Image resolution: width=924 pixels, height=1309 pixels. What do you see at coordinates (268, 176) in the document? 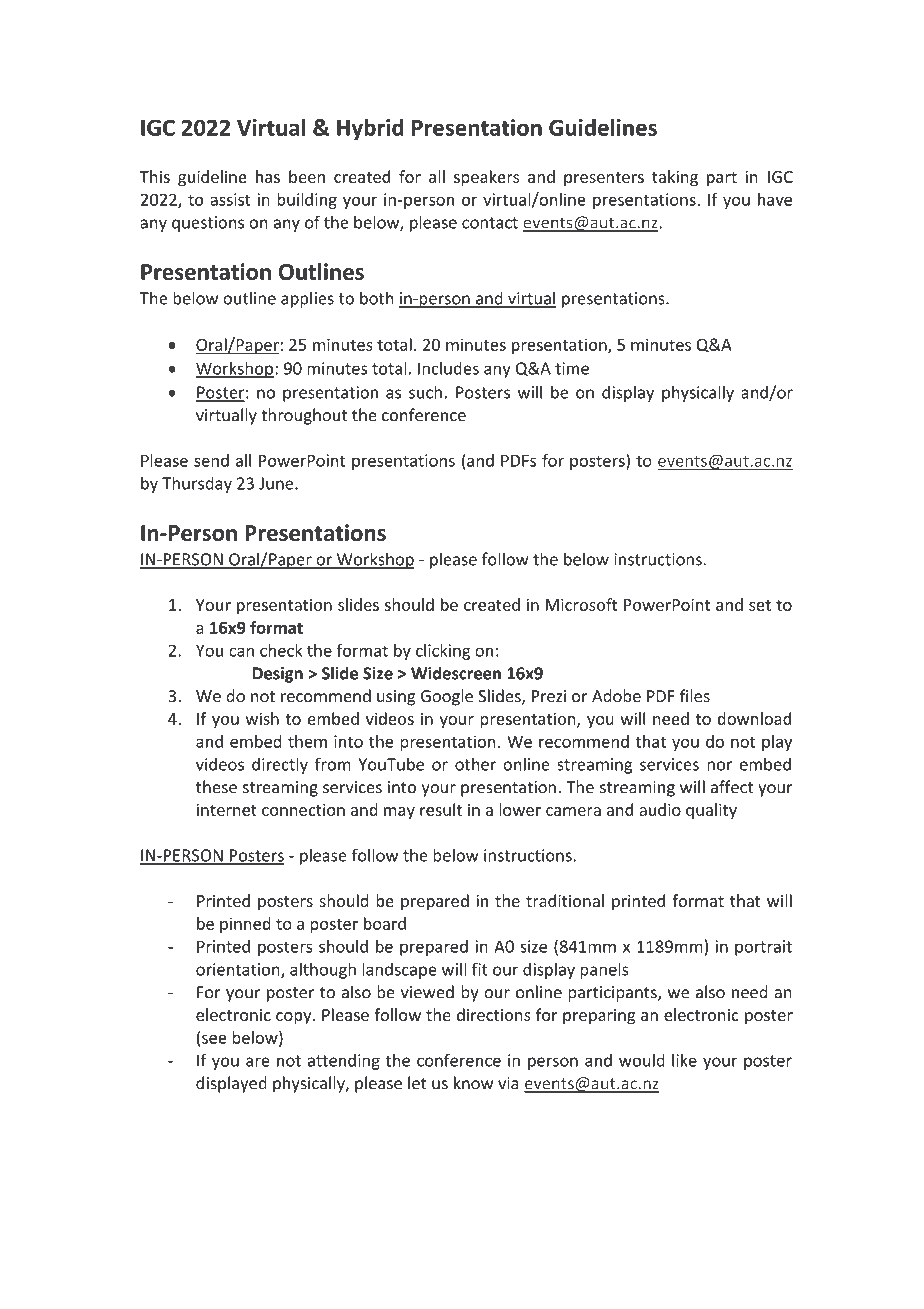
I see `has` at bounding box center [268, 176].
